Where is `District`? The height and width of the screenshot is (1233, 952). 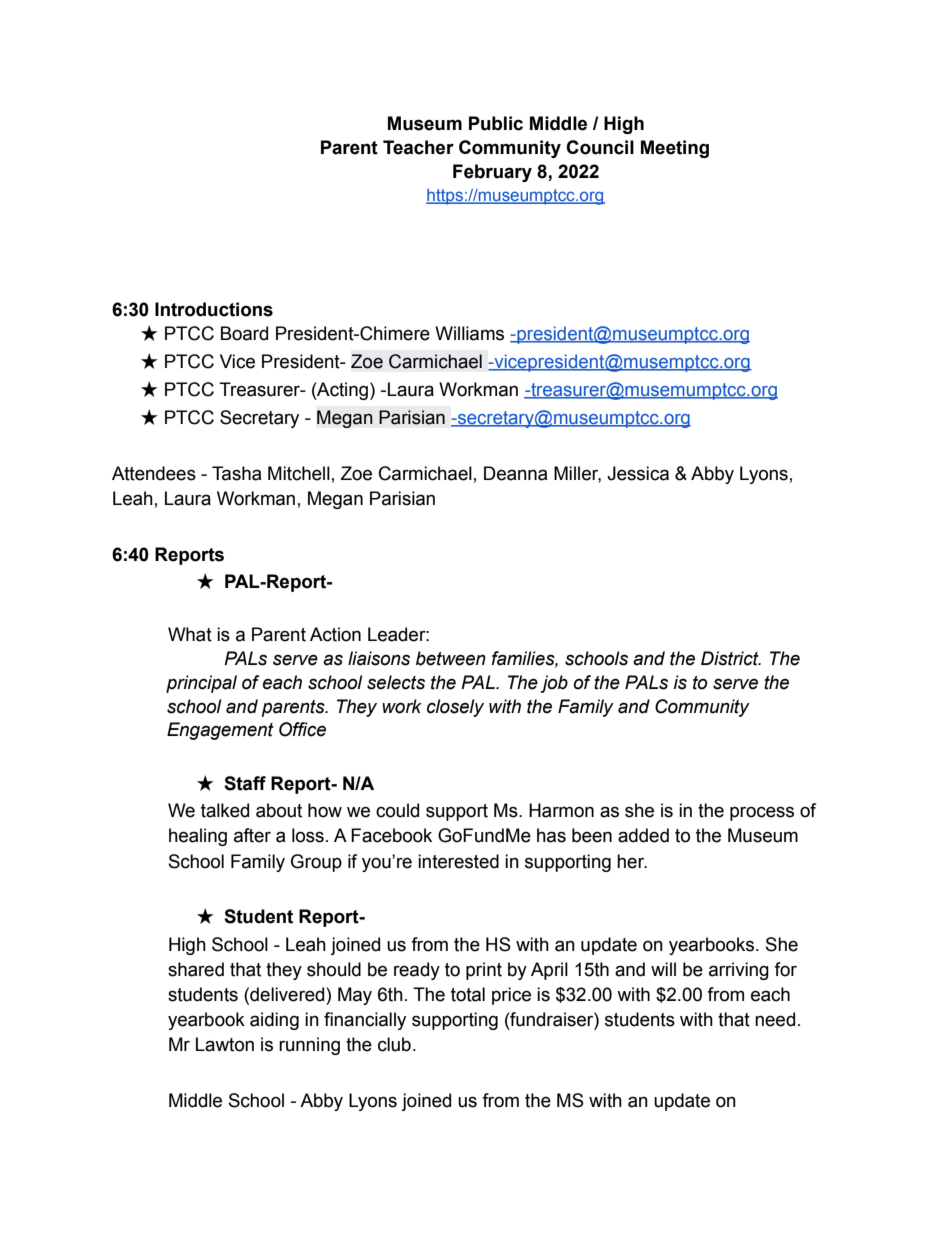
District is located at coordinates (731, 658).
